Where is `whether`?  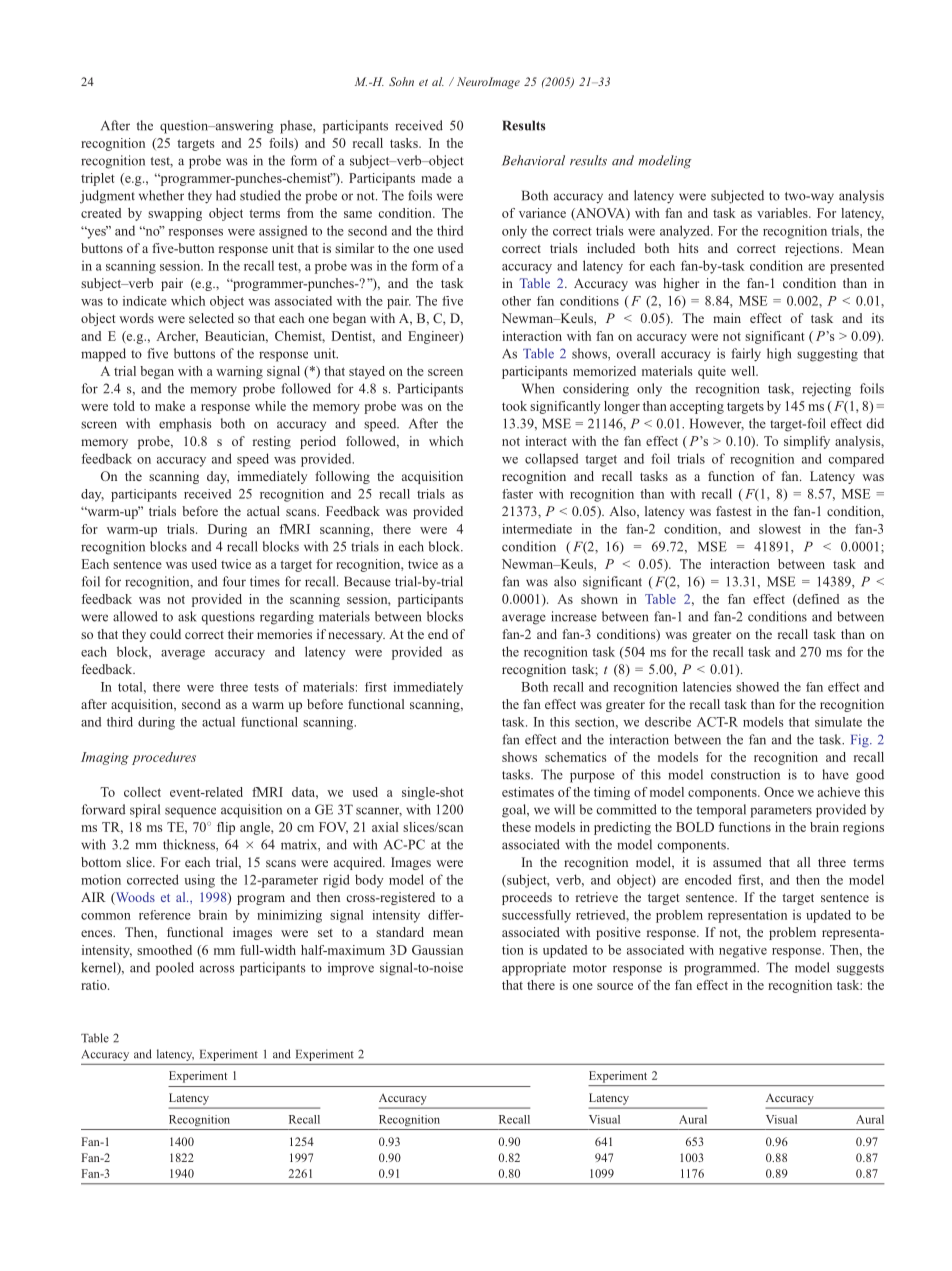 whether is located at coordinates (161, 195).
